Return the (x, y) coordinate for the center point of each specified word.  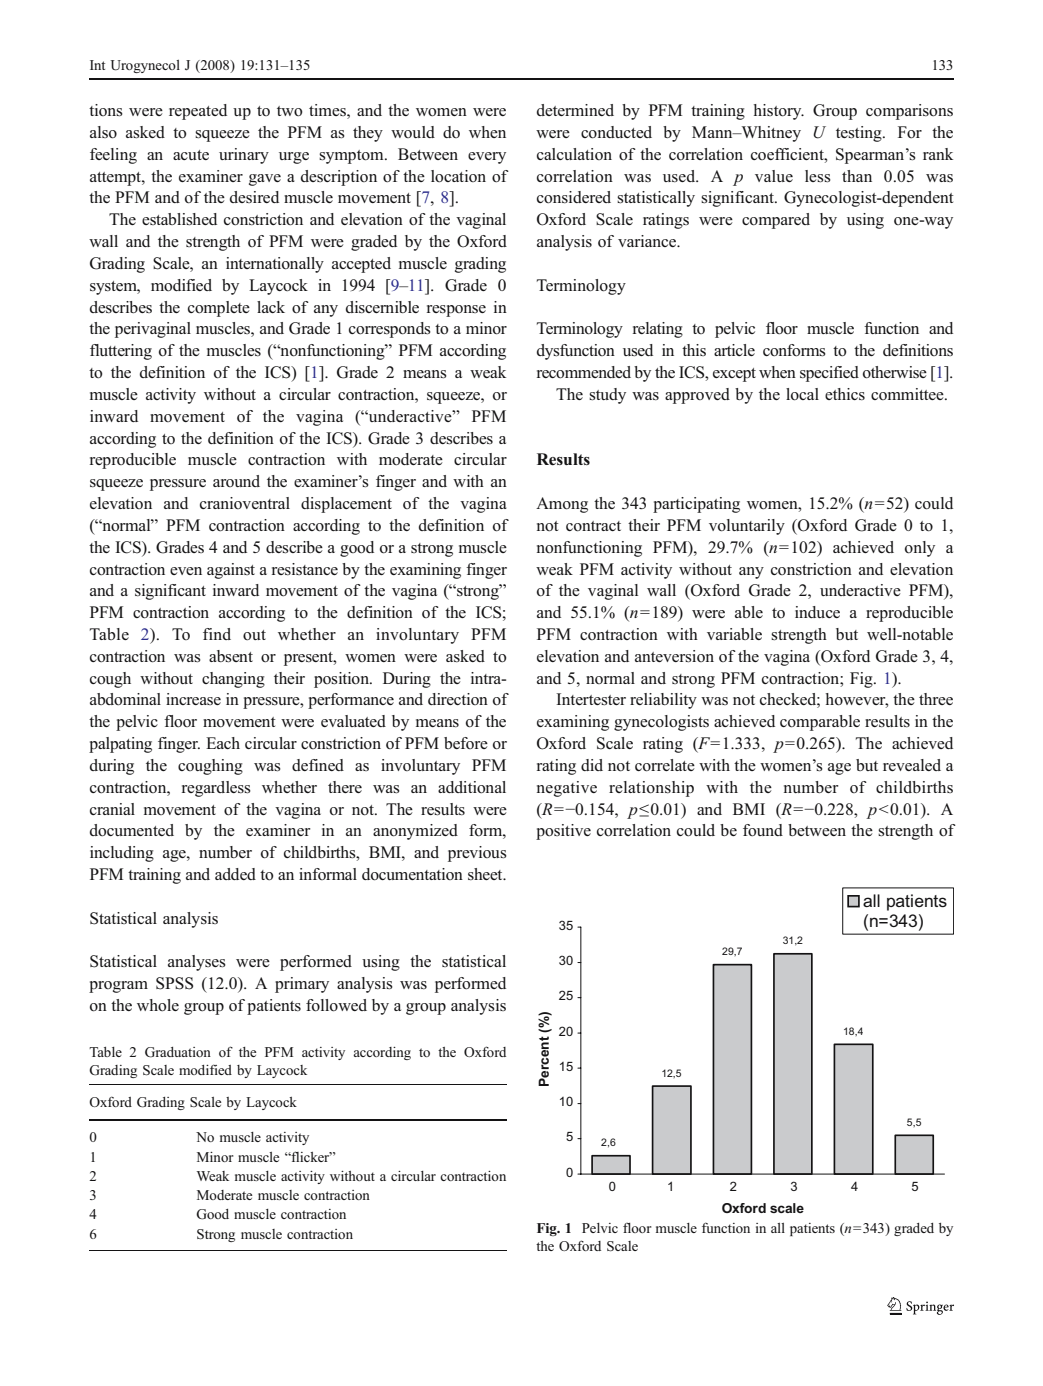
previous (477, 854)
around (236, 481)
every (487, 158)
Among (562, 505)
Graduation (178, 1052)
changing (233, 680)
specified (829, 374)
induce (817, 612)
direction (458, 699)
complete (219, 309)
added (235, 874)
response (456, 311)
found (763, 830)
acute (191, 155)
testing (860, 134)
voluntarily (747, 527)
